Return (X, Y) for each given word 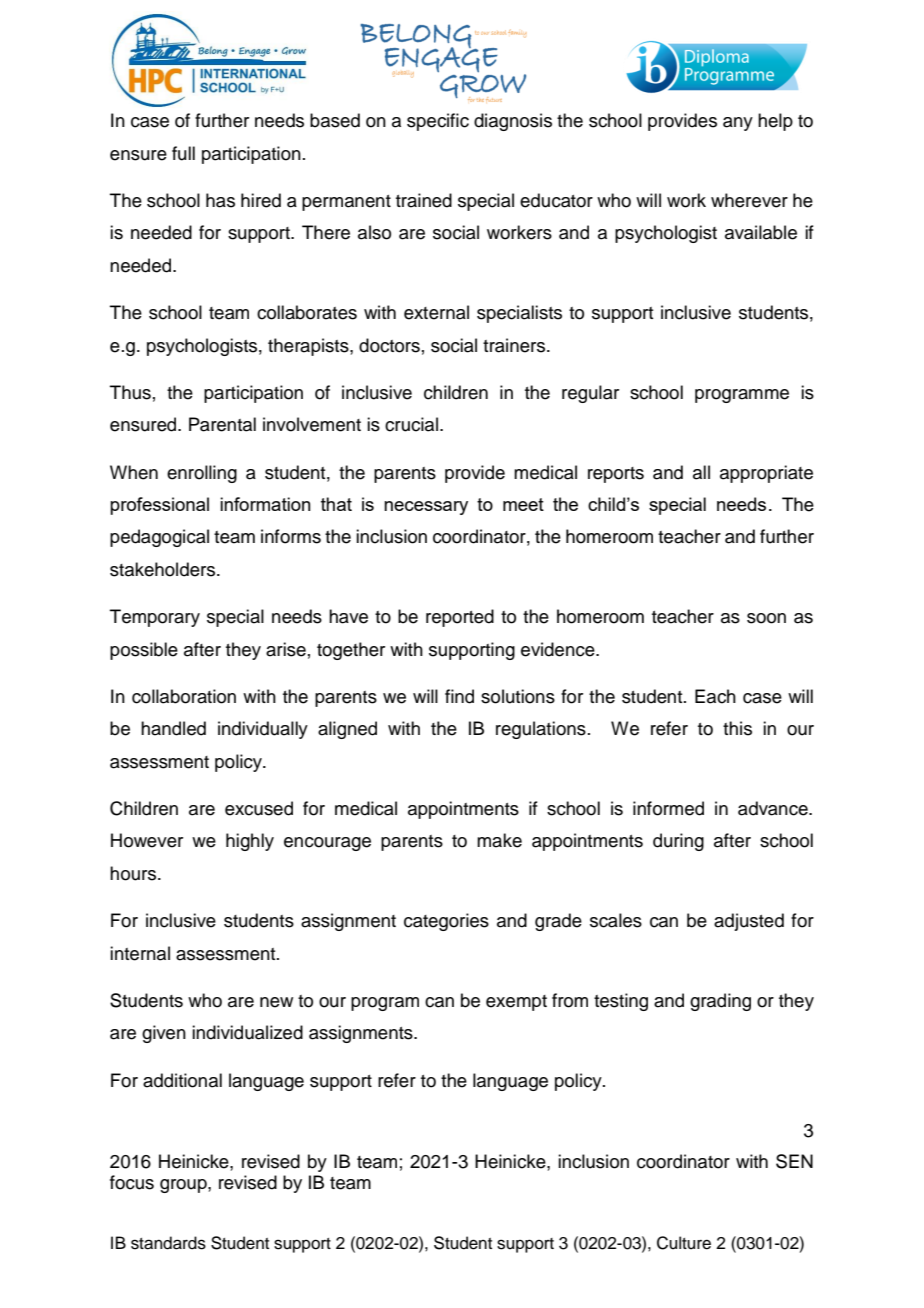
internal (140, 953)
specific (438, 122)
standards (168, 1243)
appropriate (766, 474)
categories (446, 922)
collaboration (184, 696)
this (737, 728)
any (738, 124)
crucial (411, 424)
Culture (684, 1243)
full (183, 153)
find (459, 696)
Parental (222, 424)
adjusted (749, 922)
